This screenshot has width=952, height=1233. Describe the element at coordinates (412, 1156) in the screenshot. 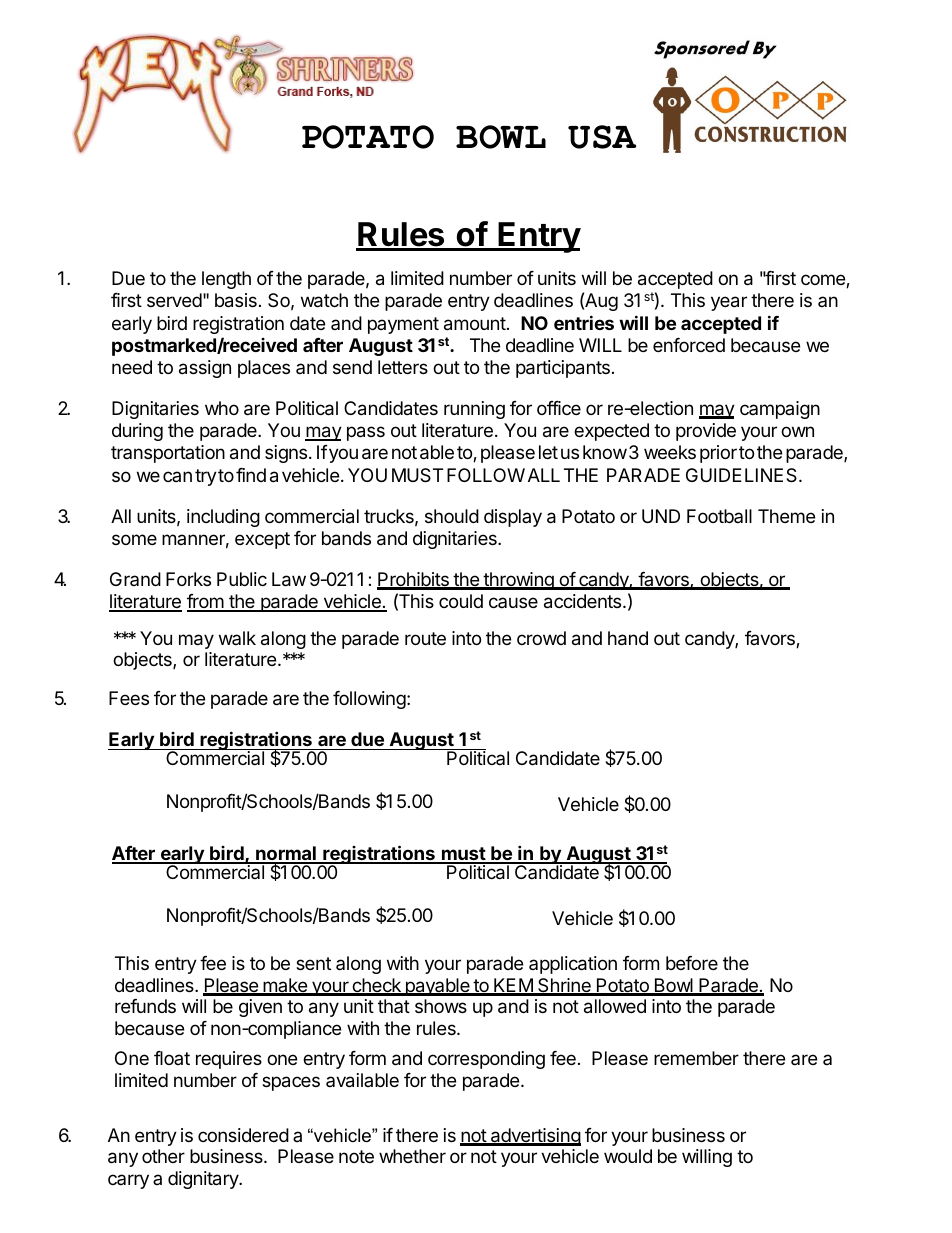

I see `whether` at that location.
